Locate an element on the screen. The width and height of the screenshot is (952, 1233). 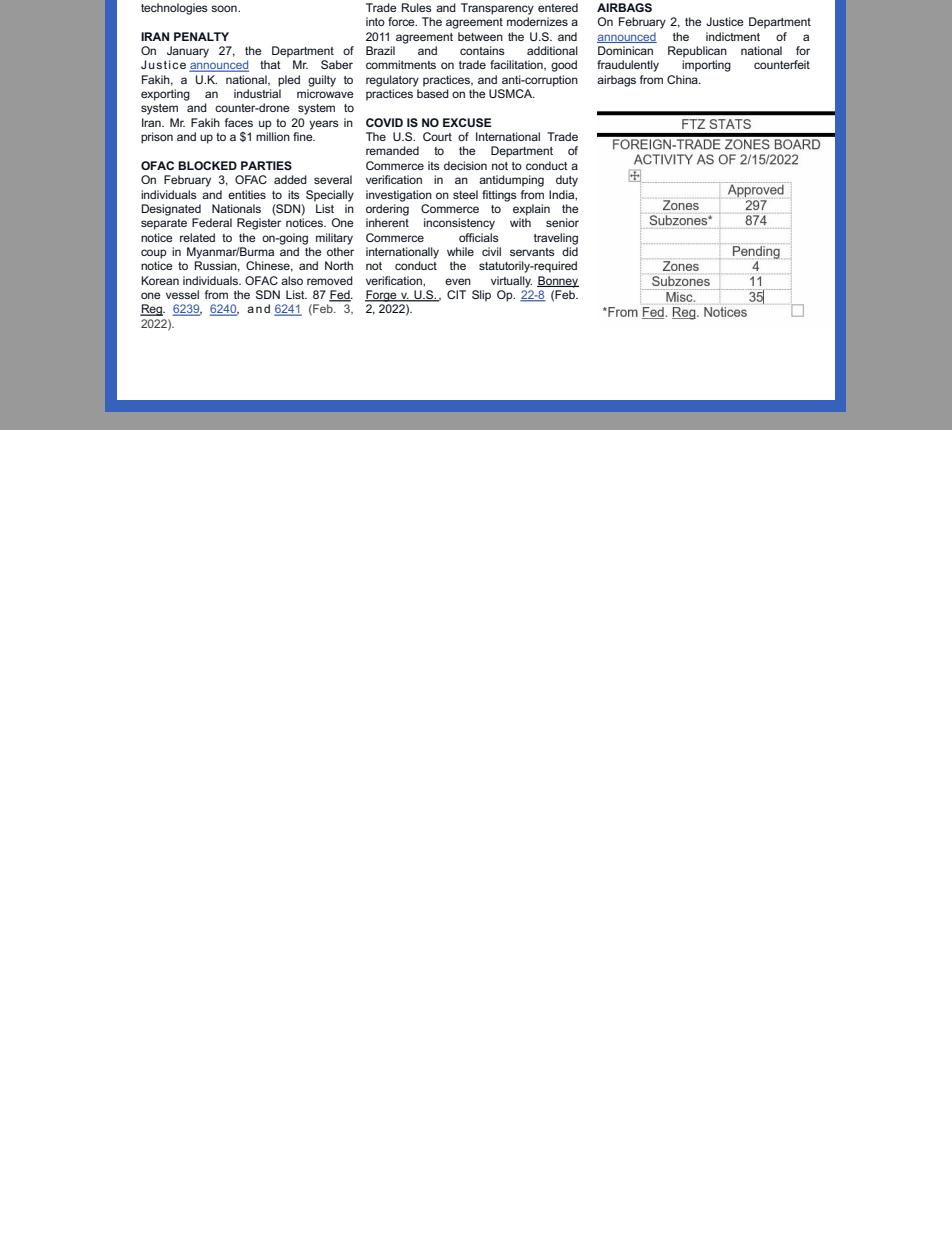
senior is located at coordinates (562, 222).
